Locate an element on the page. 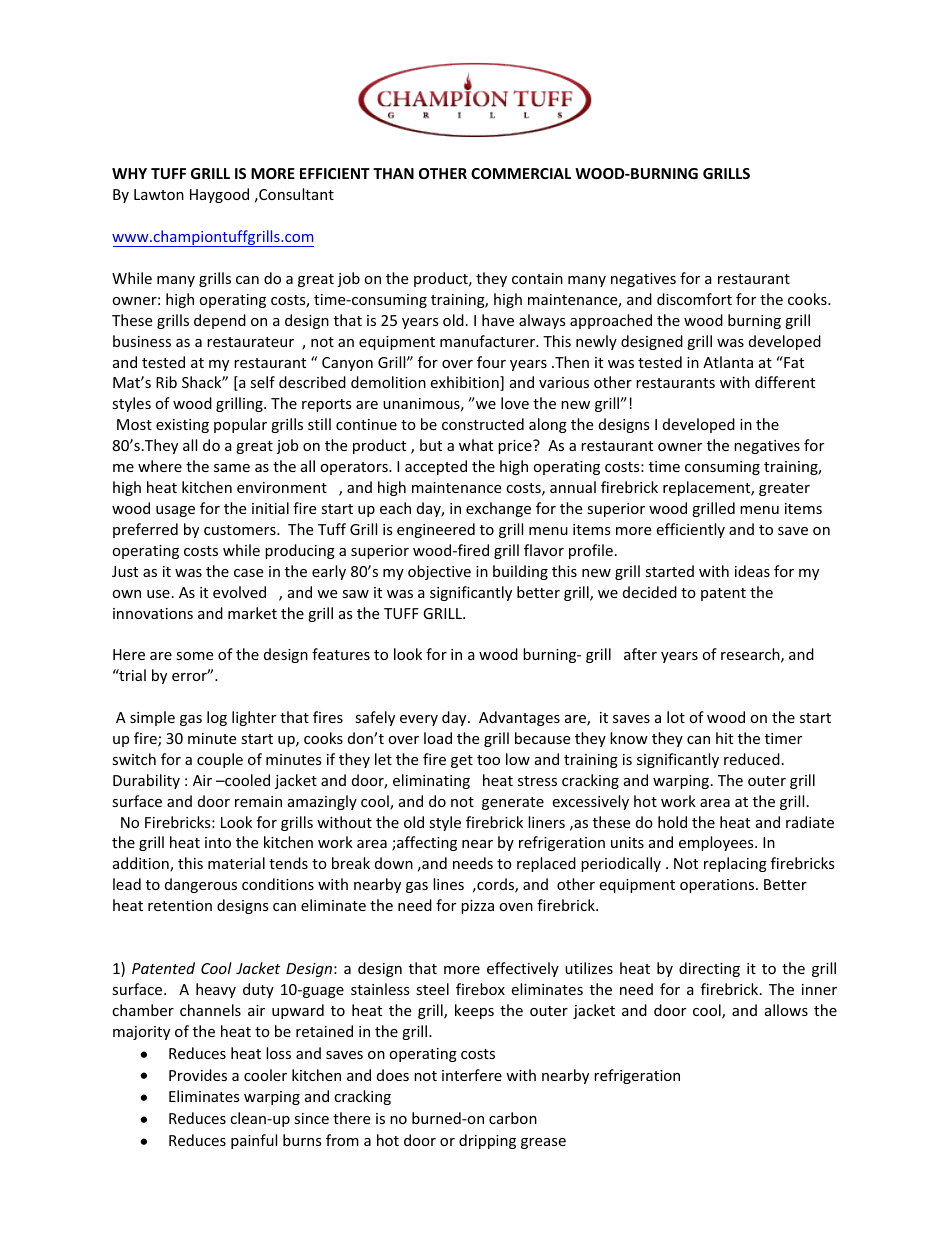 The image size is (952, 1233). operations is located at coordinates (718, 886).
